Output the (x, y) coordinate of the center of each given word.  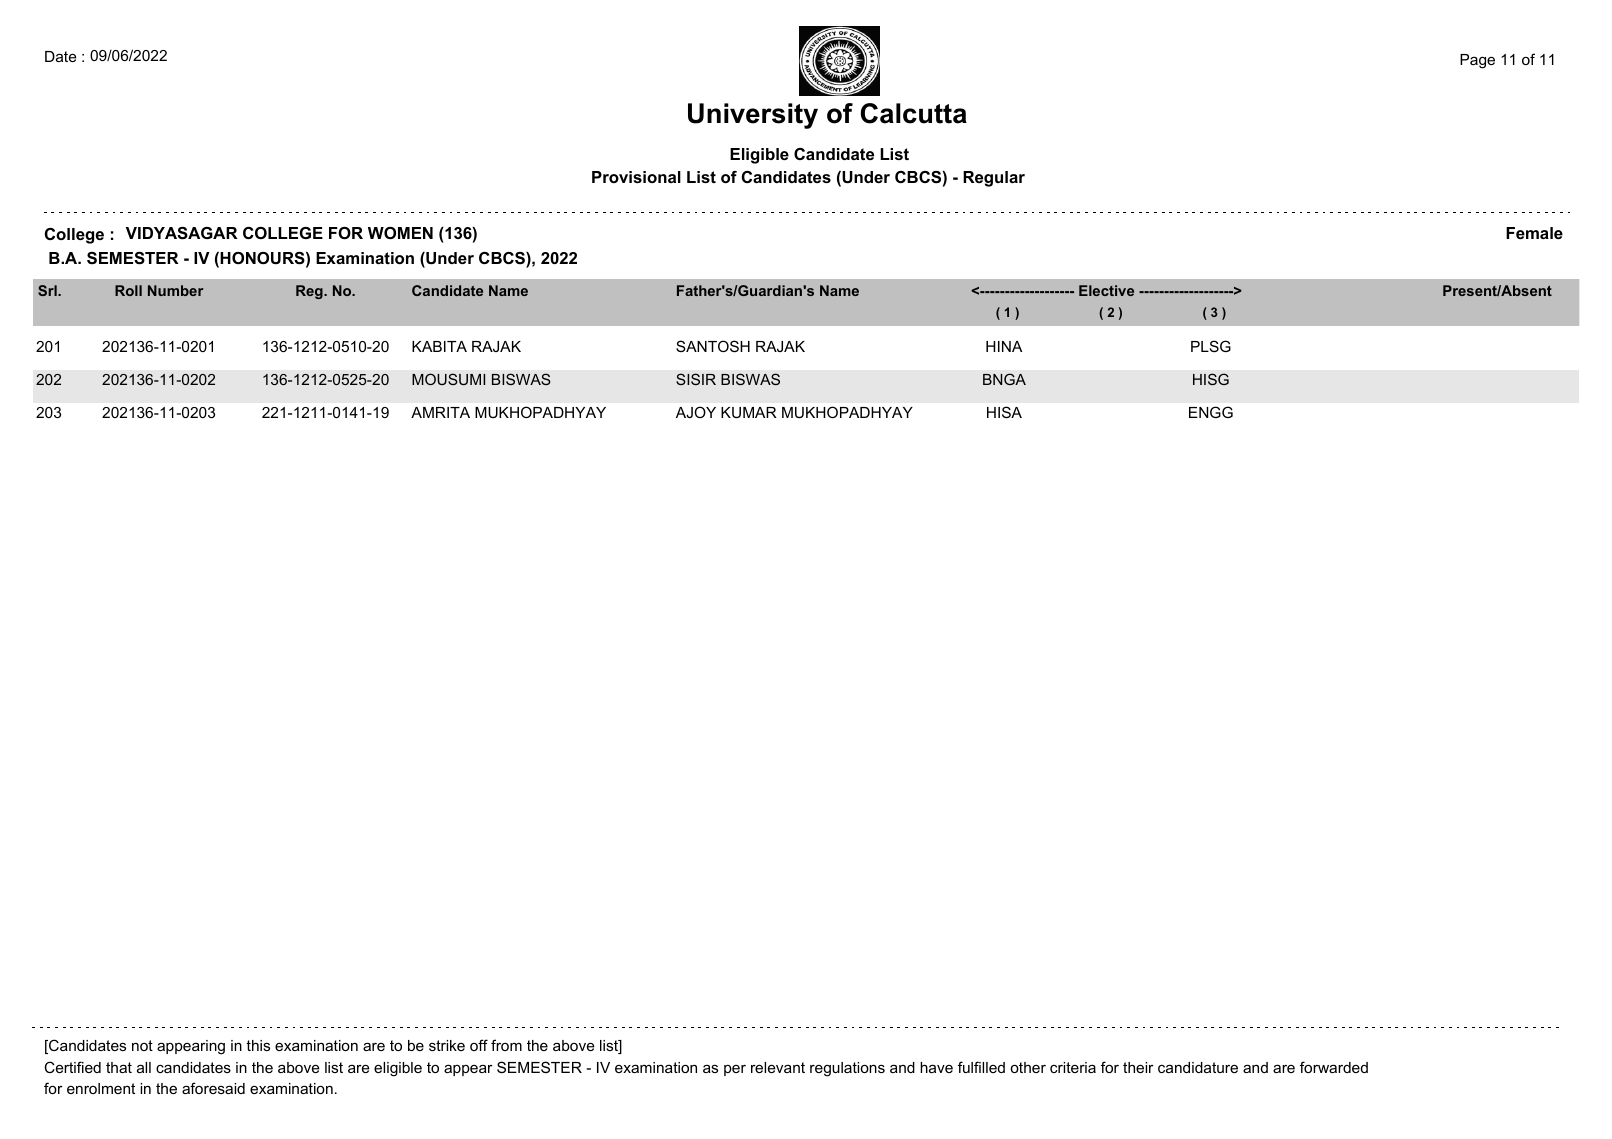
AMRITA (440, 412)
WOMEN (400, 233)
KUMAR (749, 412)
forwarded (1334, 1067)
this (258, 1045)
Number (176, 290)
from (506, 1045)
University (753, 116)
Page (1477, 61)
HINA (1004, 346)
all (144, 1067)
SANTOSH (713, 346)
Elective (1106, 290)
